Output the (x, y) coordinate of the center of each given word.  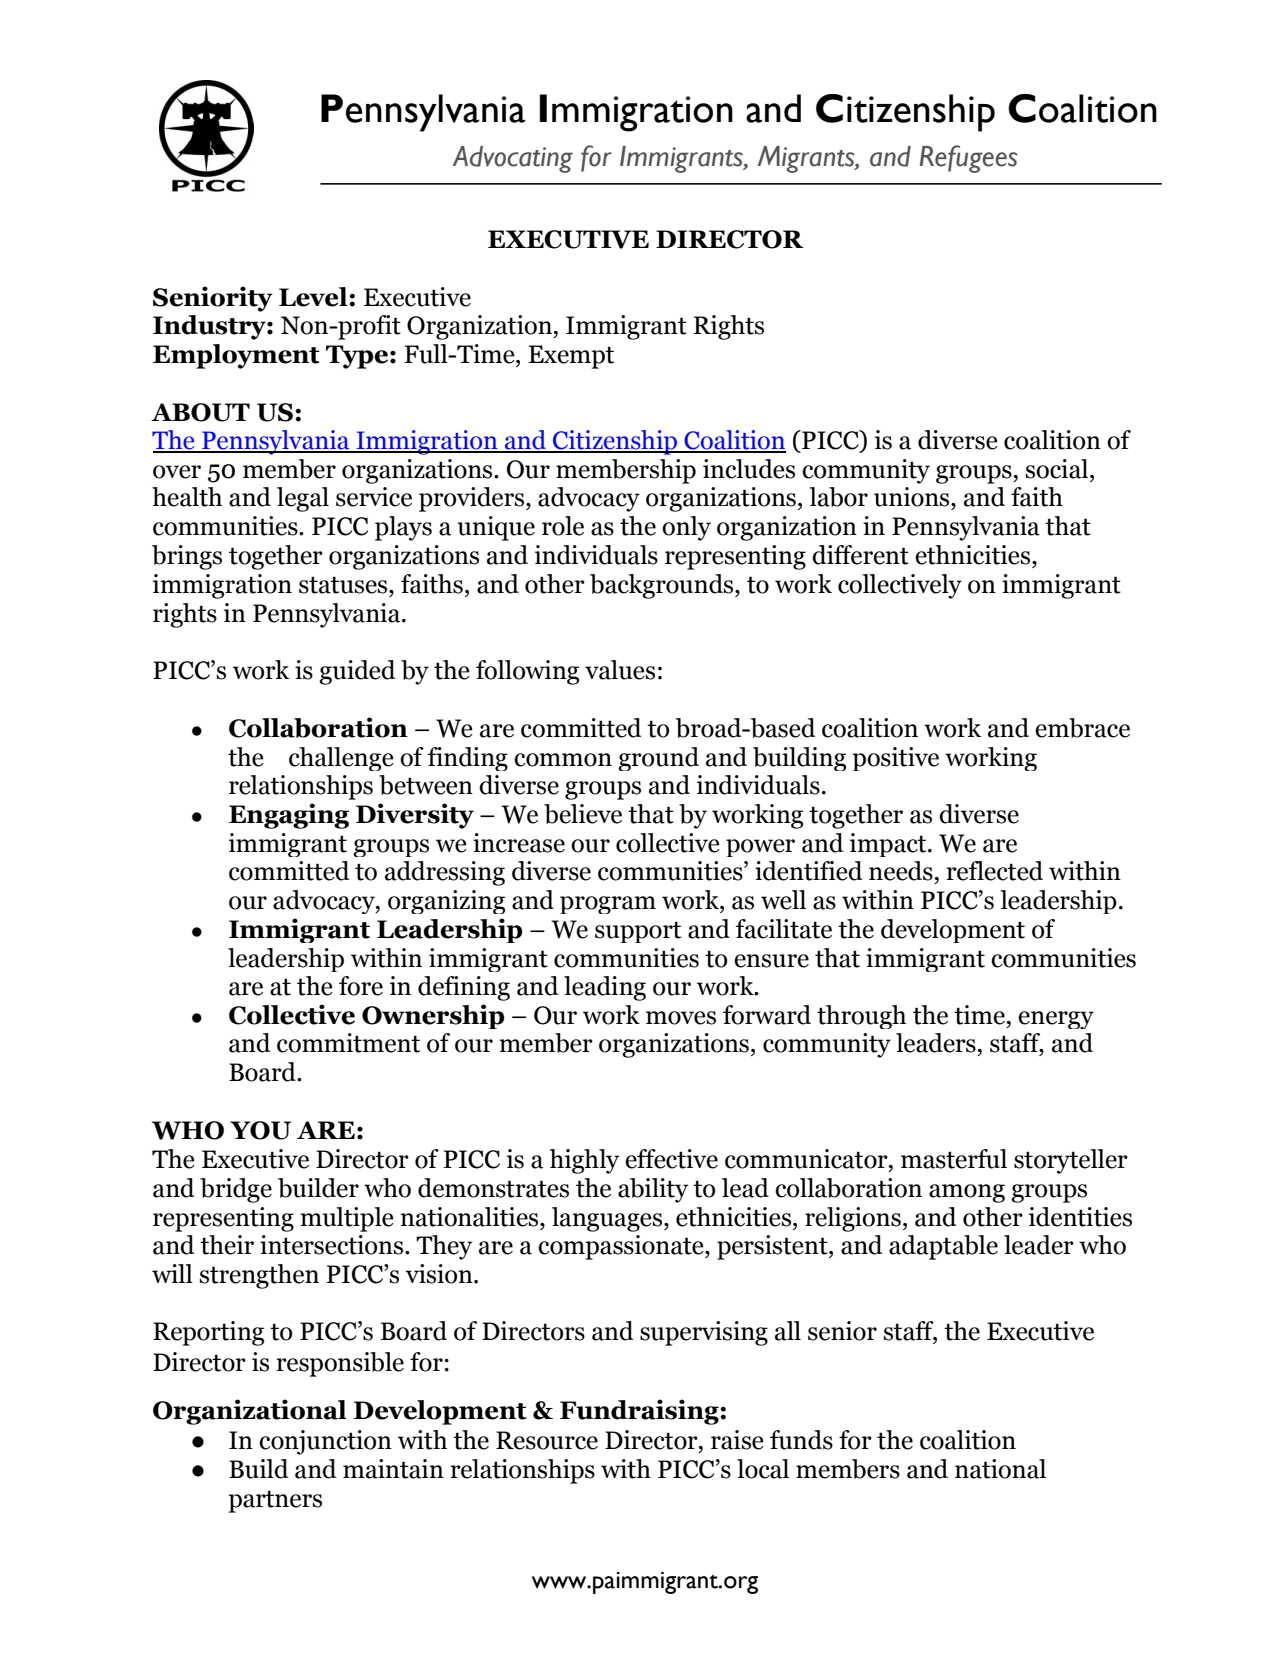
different (860, 555)
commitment (348, 1043)
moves (681, 1018)
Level (314, 297)
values (620, 670)
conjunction (325, 1442)
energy (1056, 1020)
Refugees (968, 159)
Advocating (513, 159)
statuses (344, 585)
